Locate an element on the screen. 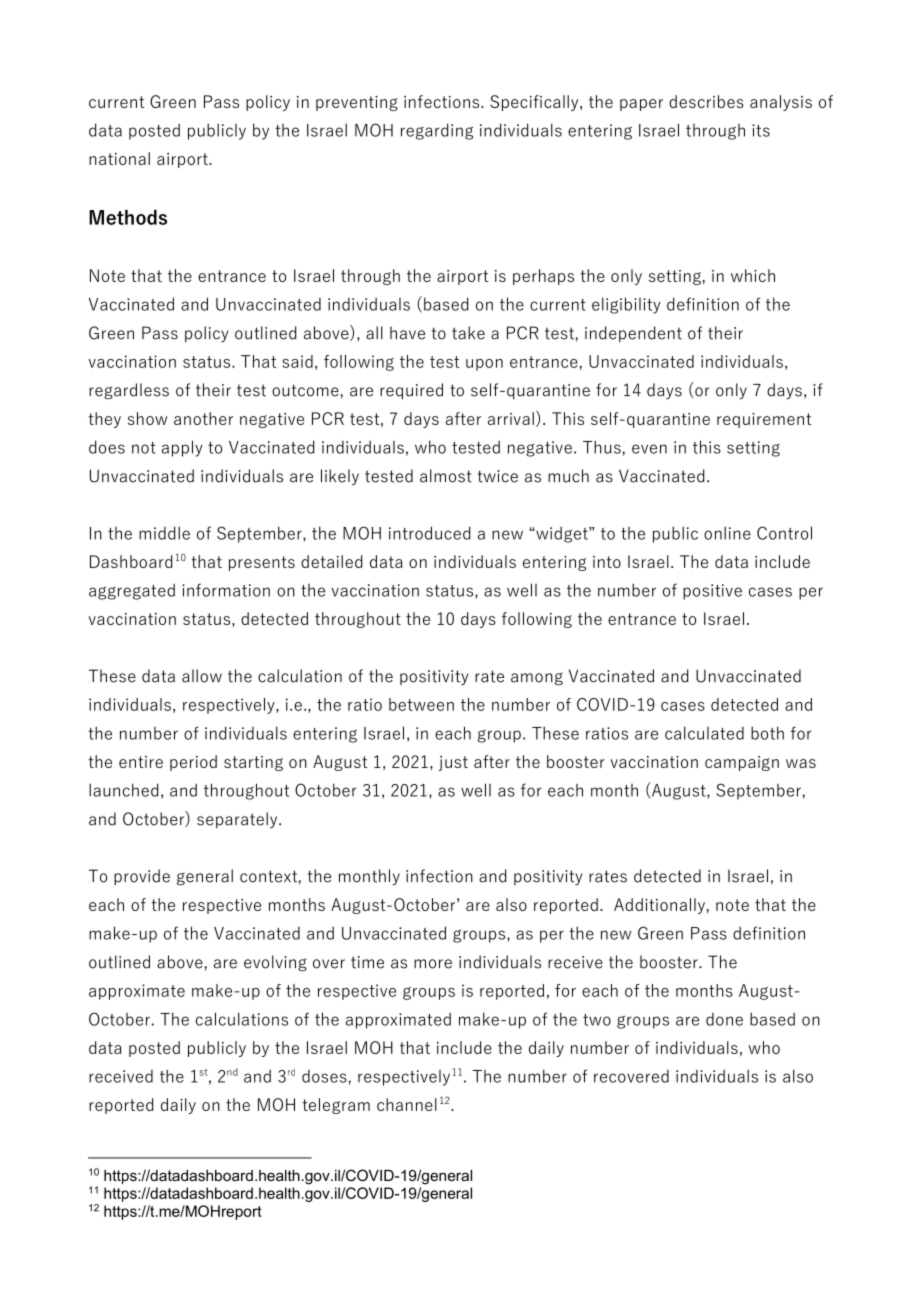 This screenshot has height=1308, width=924. positive is located at coordinates (712, 592).
